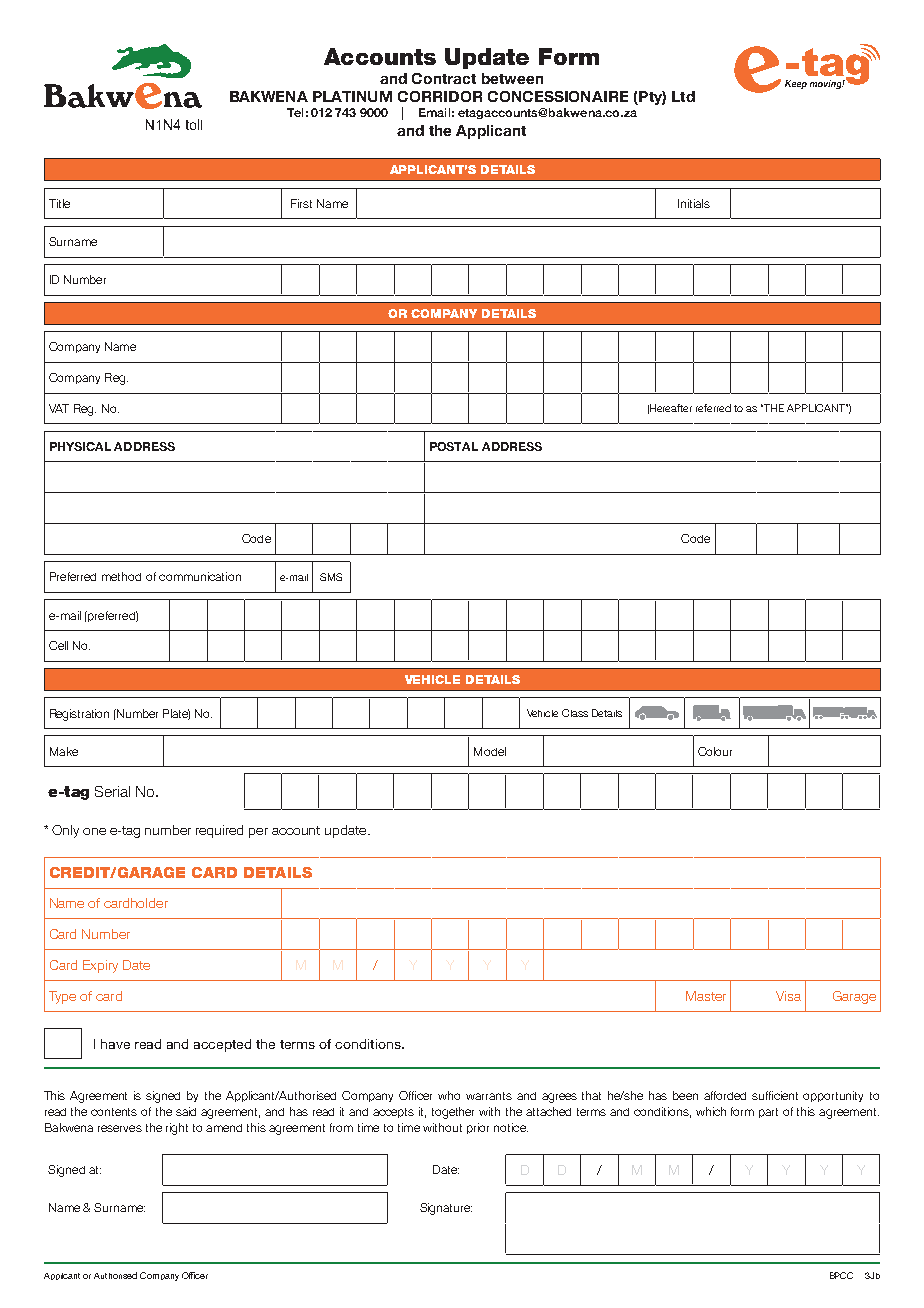 Image resolution: width=924 pixels, height=1308 pixels. Describe the element at coordinates (449, 1095) in the image. I see `who` at that location.
